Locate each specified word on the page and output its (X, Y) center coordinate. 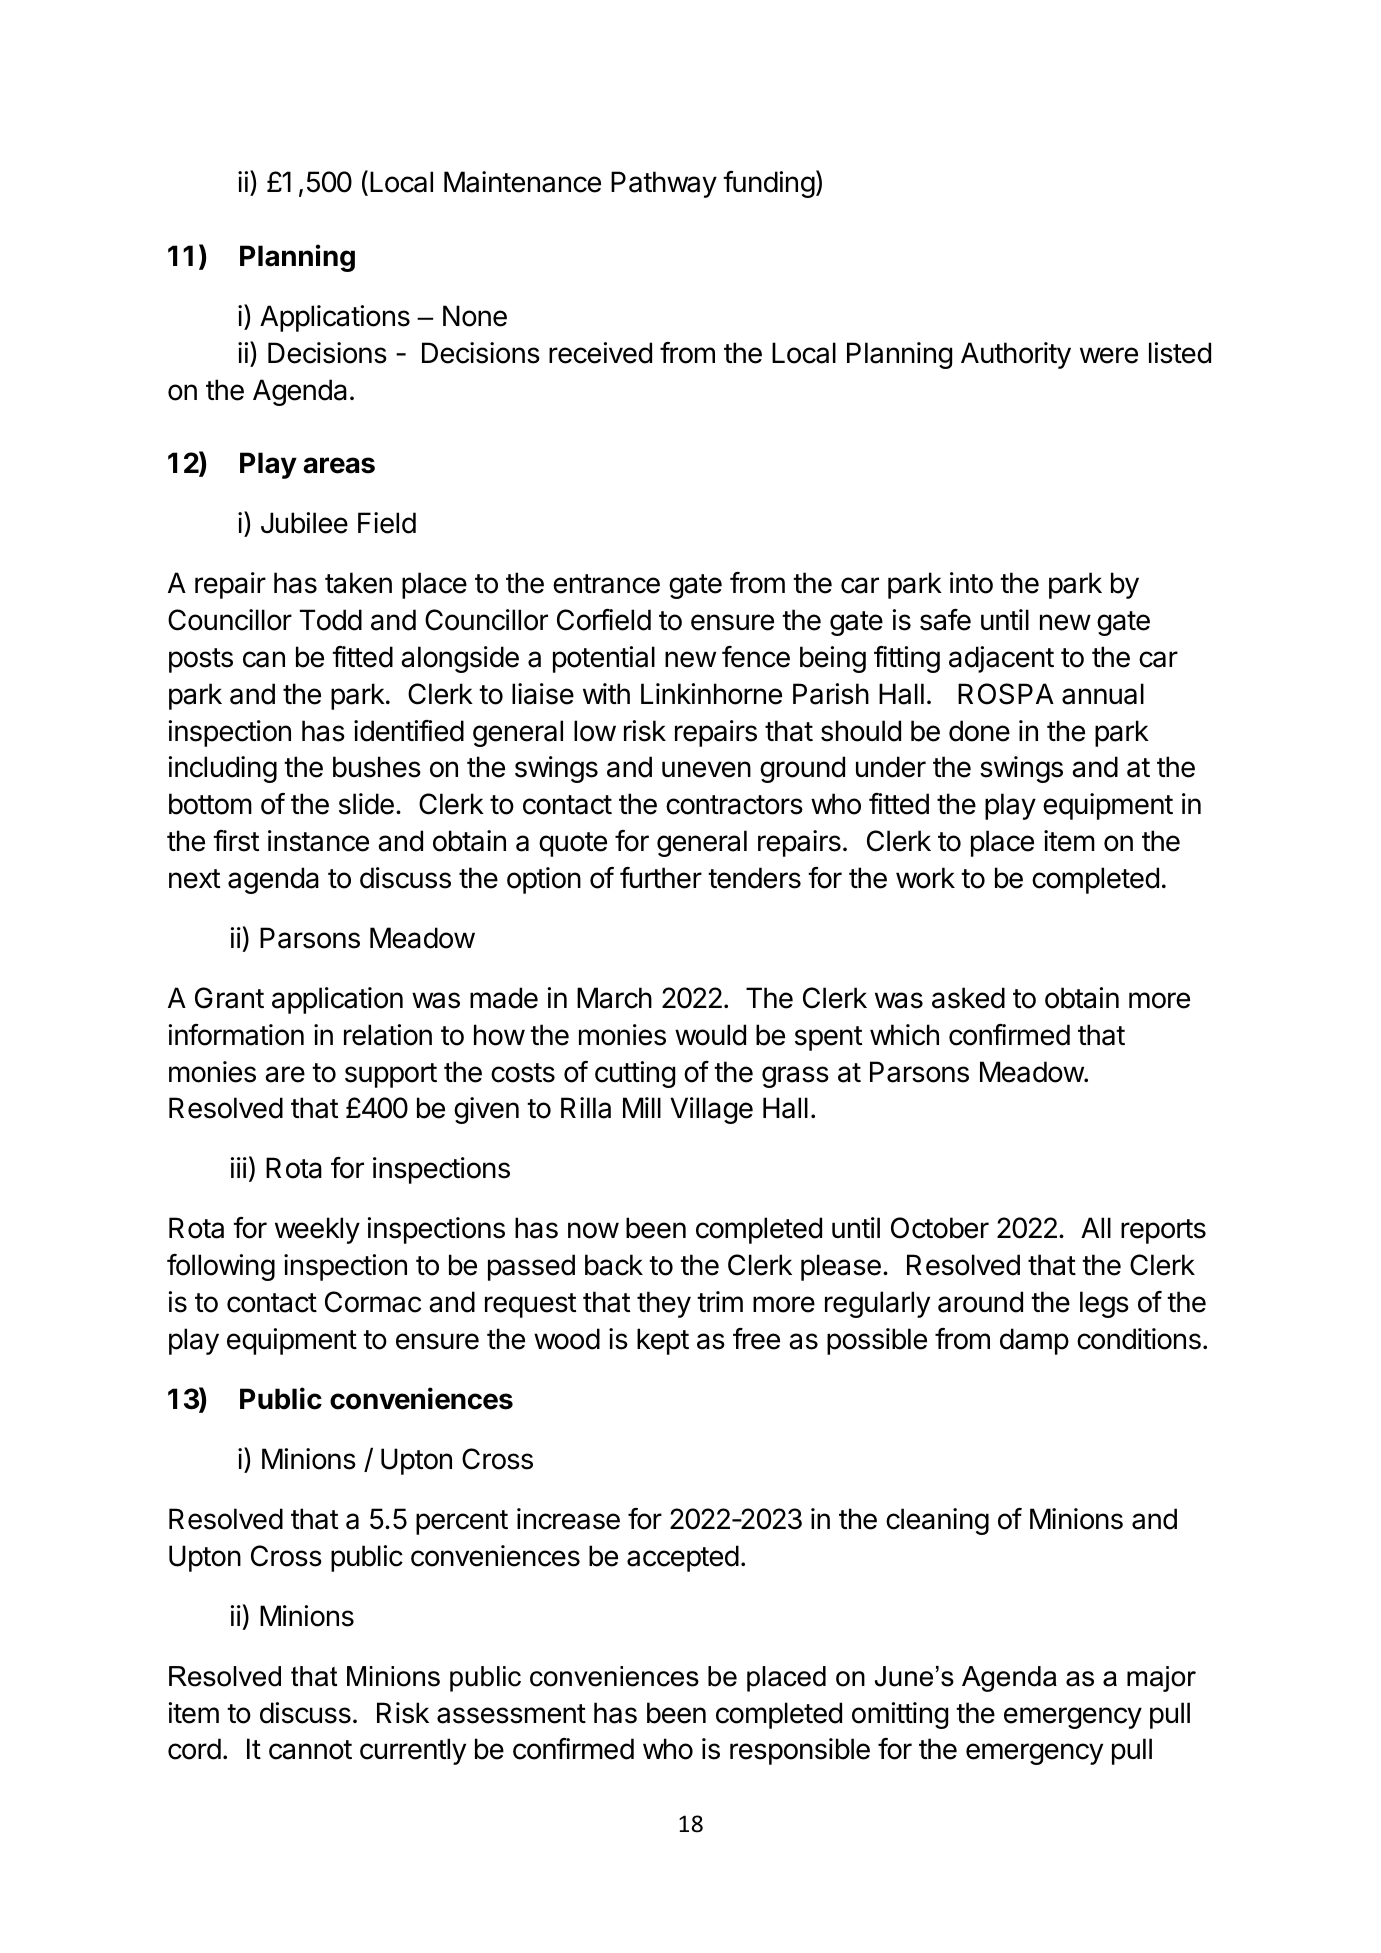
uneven (706, 769)
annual (1103, 694)
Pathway (664, 184)
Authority (1016, 355)
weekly (317, 1230)
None (475, 316)
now (593, 1230)
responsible (800, 1751)
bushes (377, 767)
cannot (310, 1750)
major (1161, 1679)
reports (1163, 1231)
